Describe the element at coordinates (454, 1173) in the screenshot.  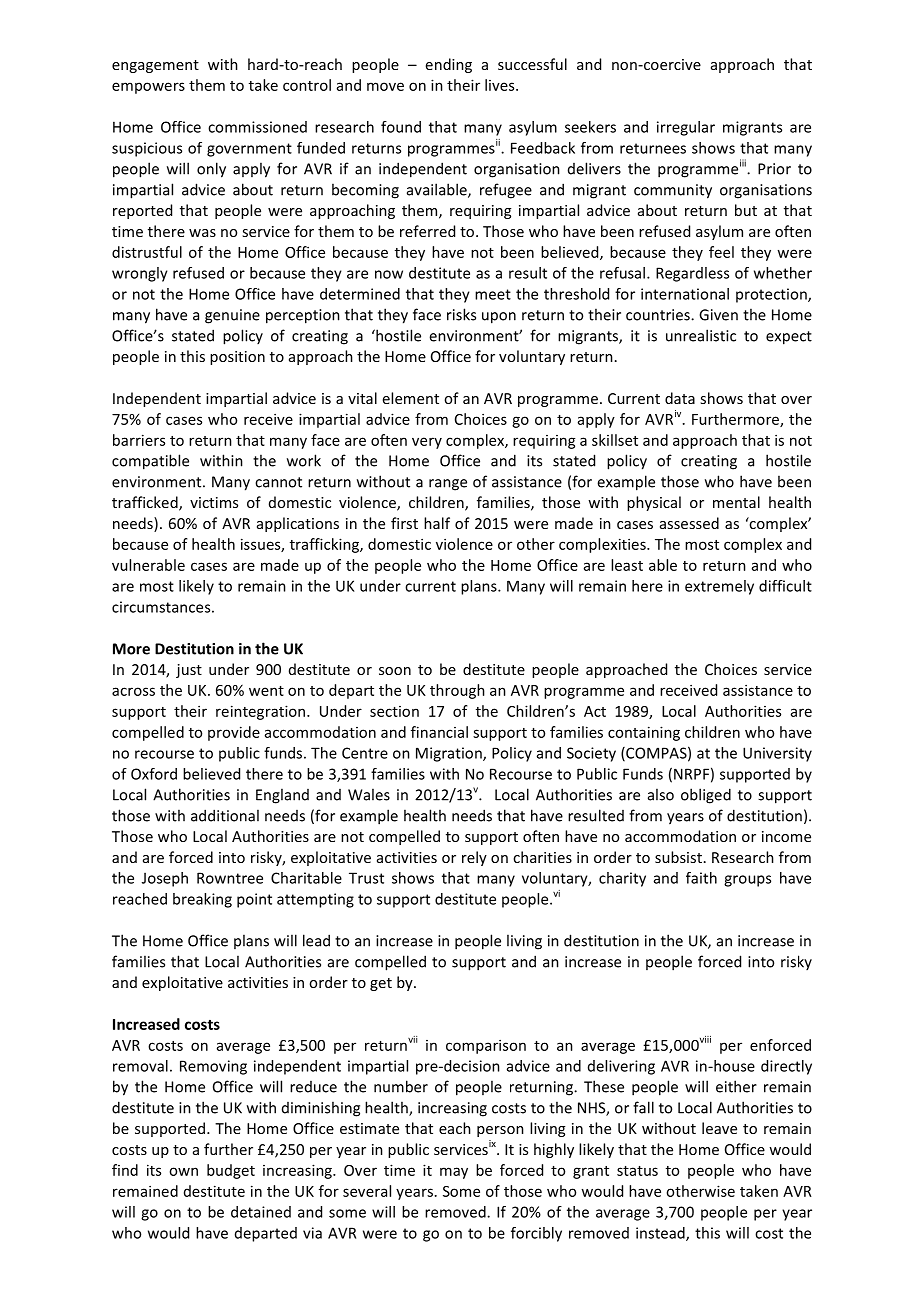
I see `may` at that location.
